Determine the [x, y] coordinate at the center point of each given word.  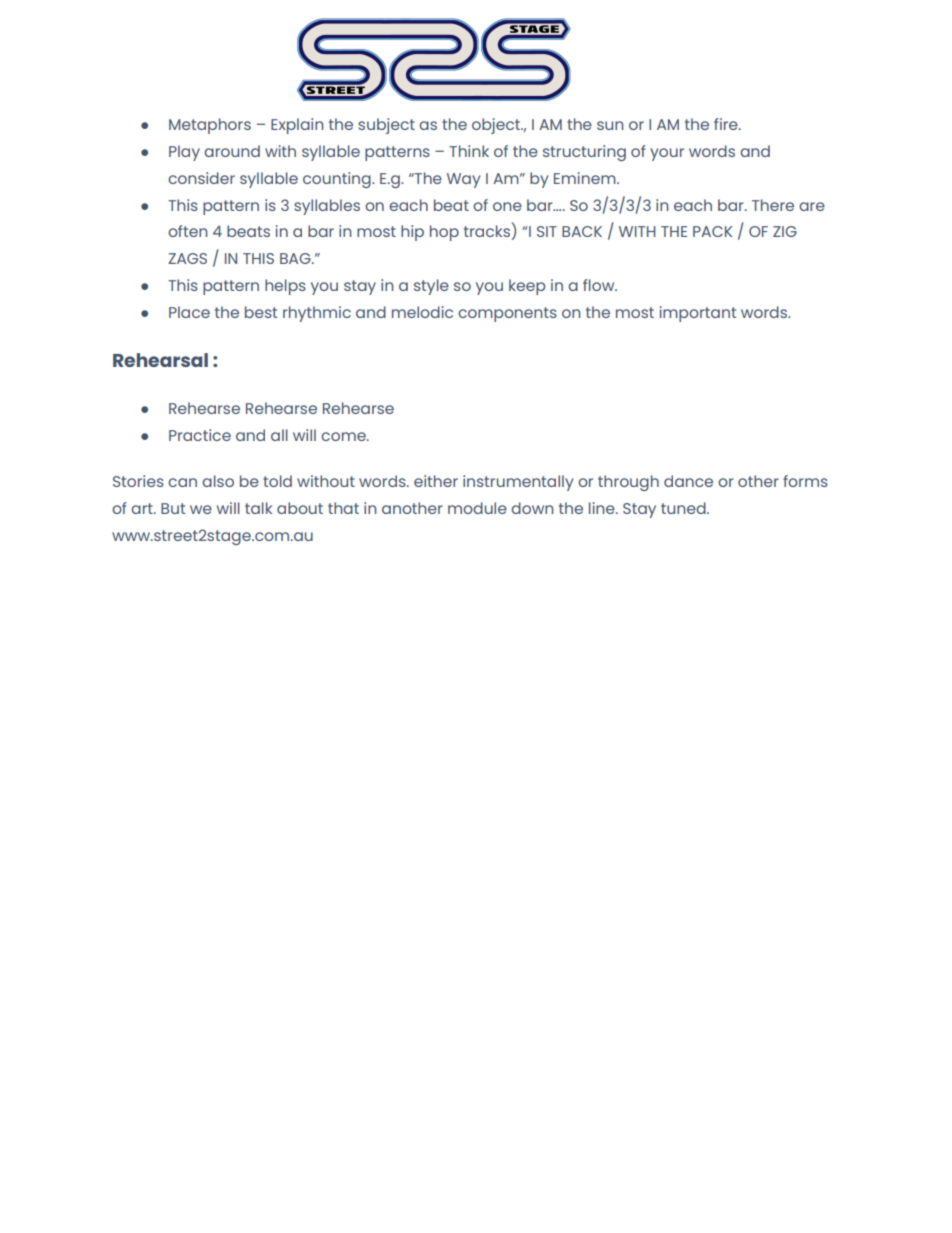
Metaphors [210, 126]
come [344, 436]
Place [189, 312]
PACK [712, 231]
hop [444, 233]
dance [688, 481]
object [497, 126]
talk [258, 508]
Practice [200, 435]
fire [727, 124]
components [507, 314]
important [698, 314]
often [187, 231]
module [477, 508]
